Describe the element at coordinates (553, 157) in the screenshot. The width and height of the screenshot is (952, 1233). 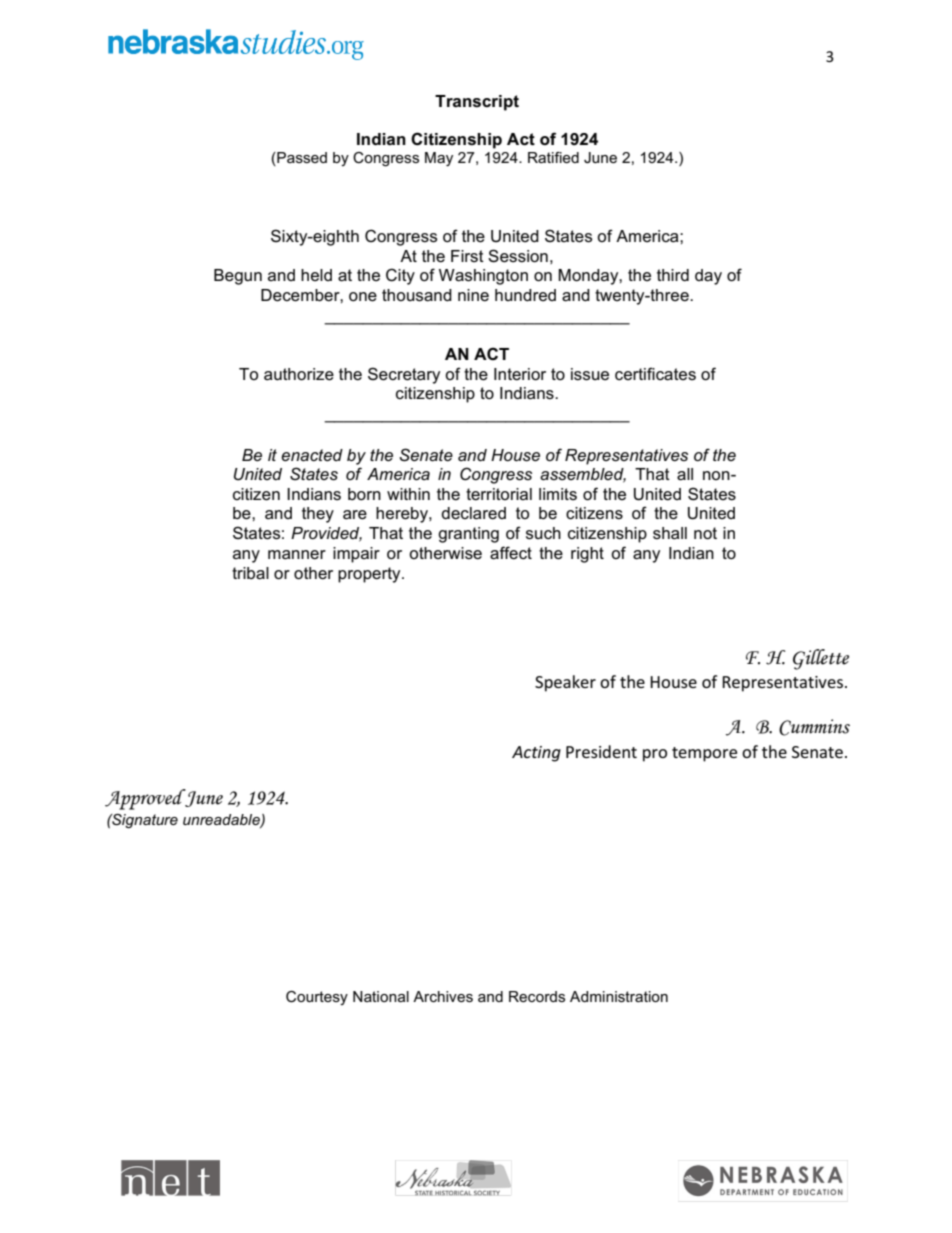
I see `Ratified` at that location.
